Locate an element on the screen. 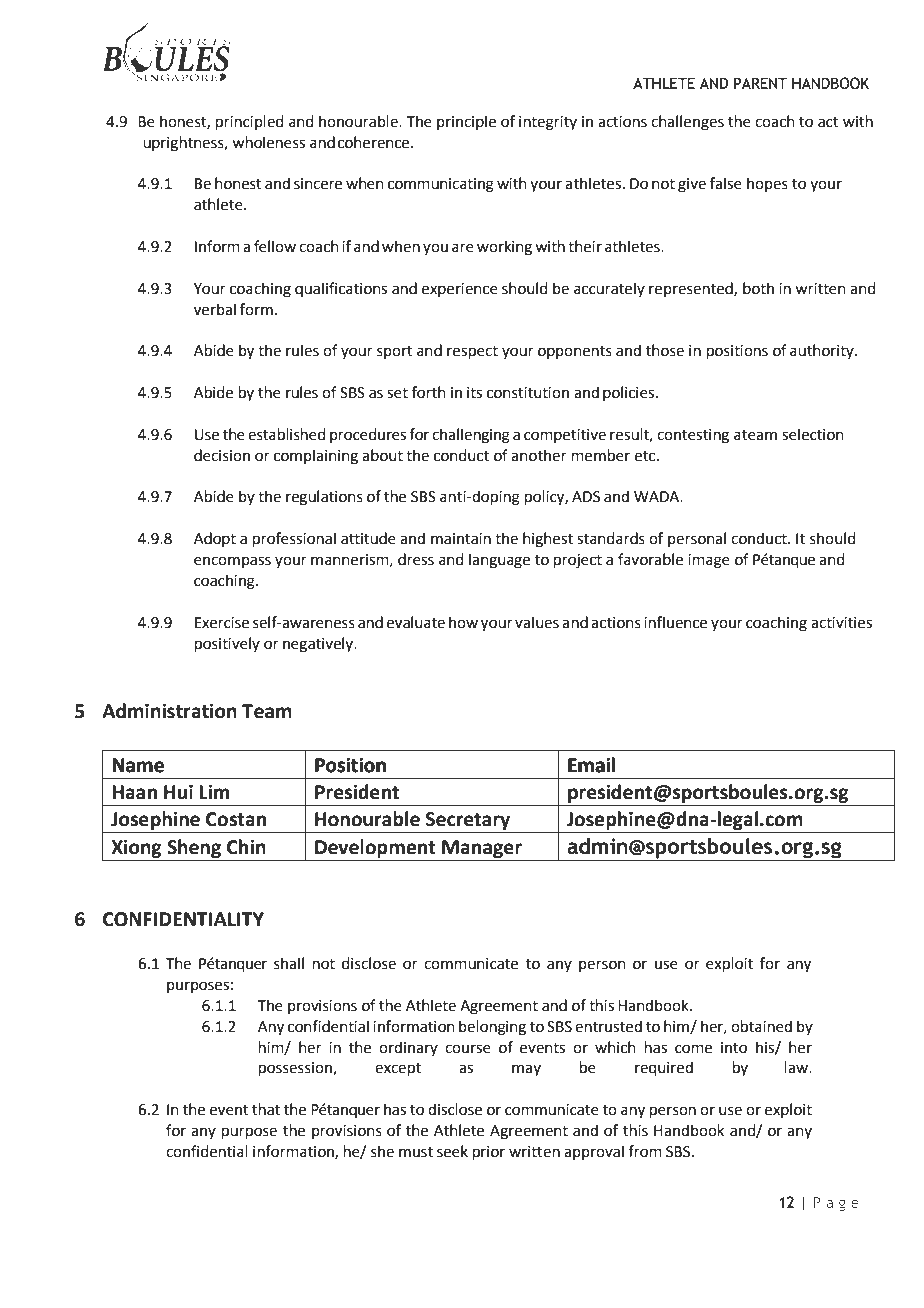 The width and height of the screenshot is (924, 1308). selection is located at coordinates (813, 434).
